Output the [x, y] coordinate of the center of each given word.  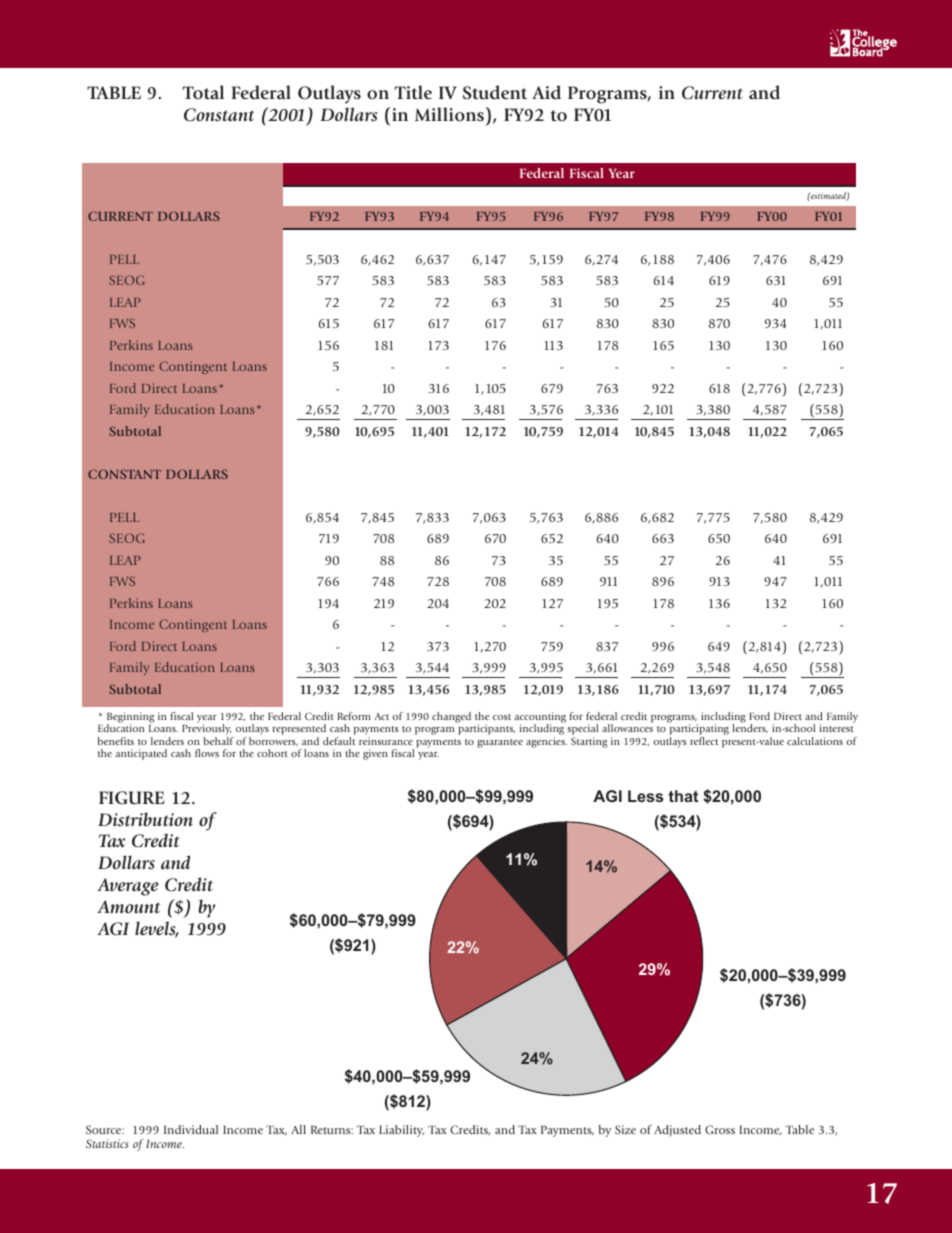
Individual [191, 1129]
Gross [720, 1129]
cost [502, 717]
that [683, 796]
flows [207, 753]
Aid [546, 92]
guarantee [500, 743]
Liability [401, 1131]
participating [699, 731]
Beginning [130, 719]
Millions [451, 114]
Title [413, 92]
